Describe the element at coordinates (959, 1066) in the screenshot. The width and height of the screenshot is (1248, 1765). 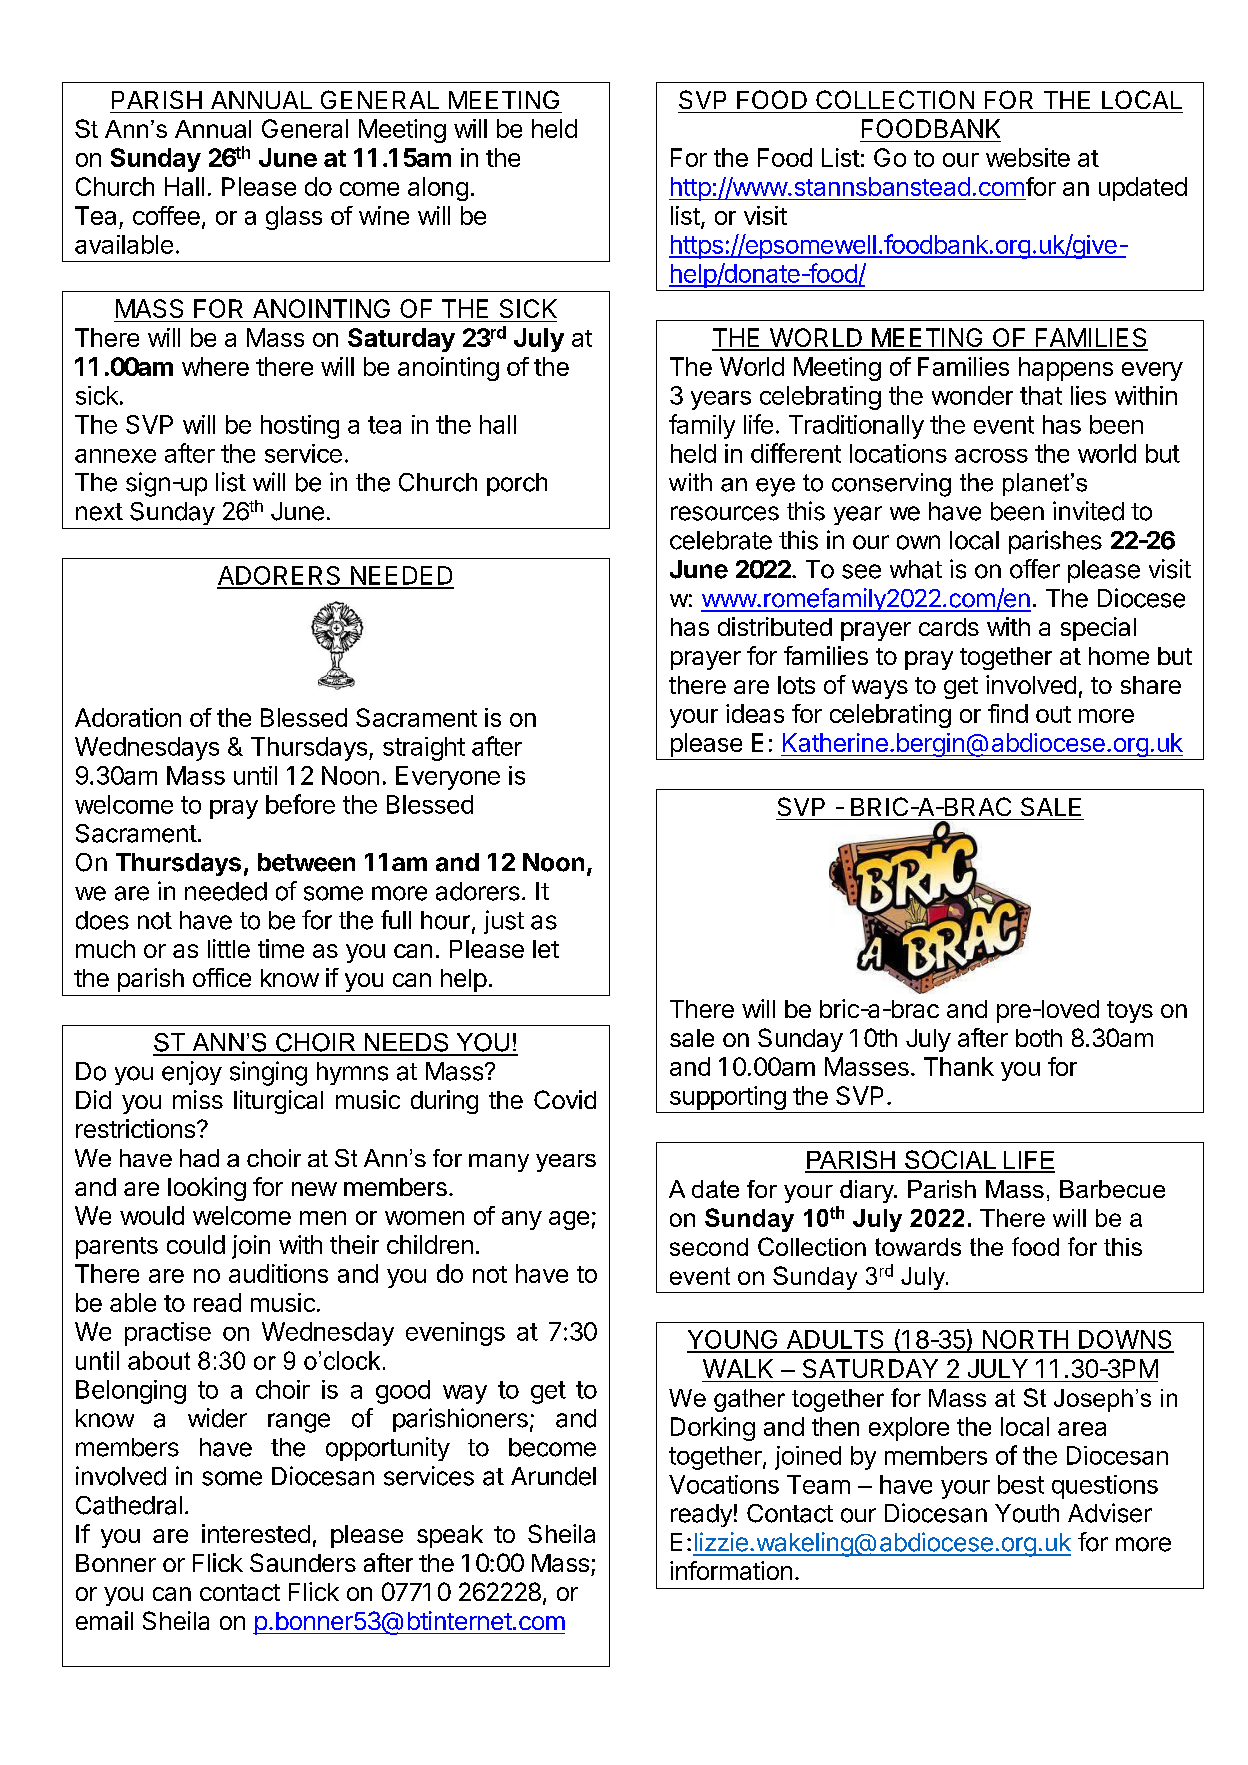
I see `Thank` at that location.
